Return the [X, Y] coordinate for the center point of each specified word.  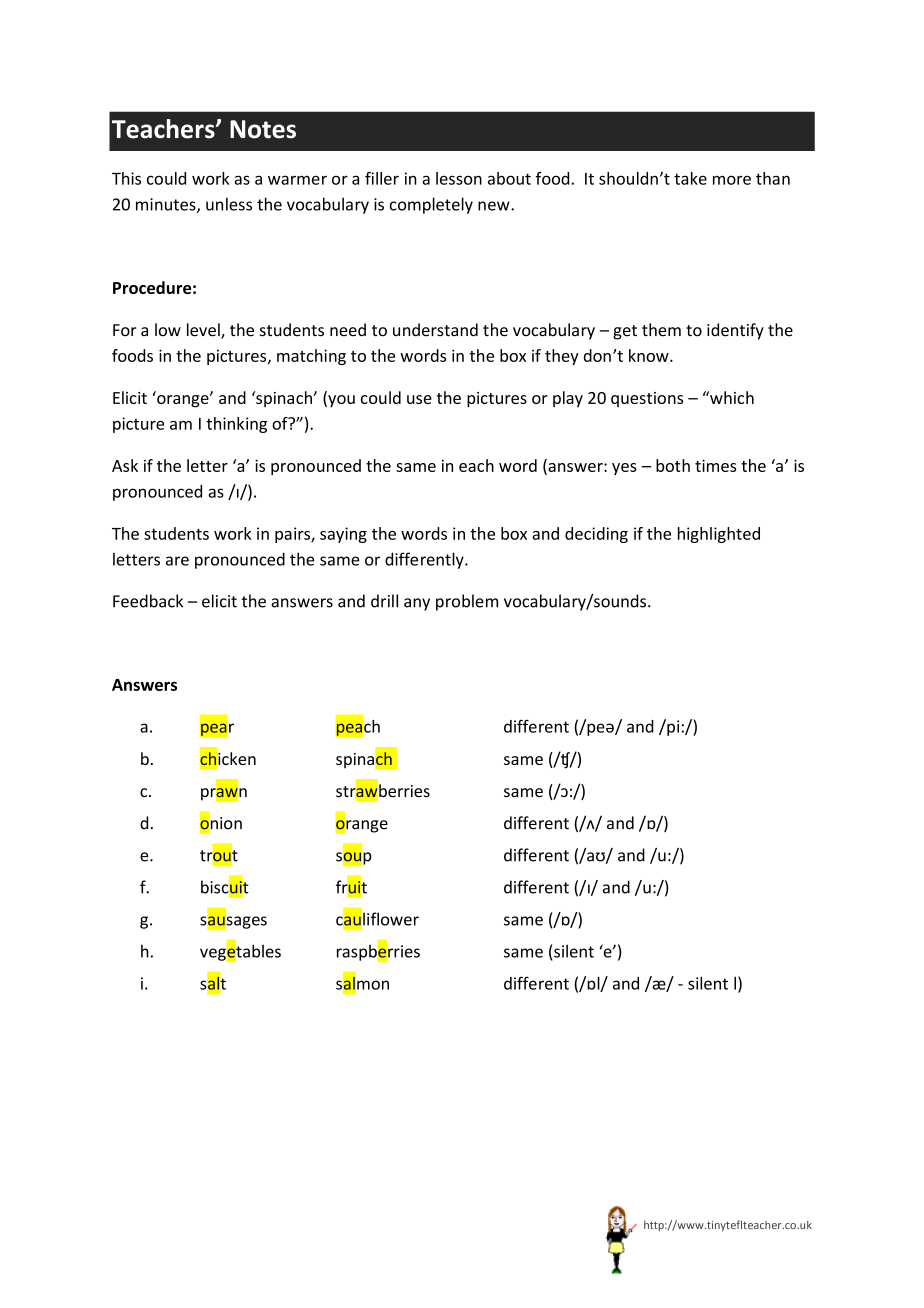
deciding [596, 535]
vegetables [240, 952]
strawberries [383, 791]
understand [435, 330]
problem [467, 602]
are [177, 561]
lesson [459, 178]
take [690, 178]
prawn [224, 794]
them [661, 330]
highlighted [719, 535]
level [204, 331]
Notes [263, 129]
